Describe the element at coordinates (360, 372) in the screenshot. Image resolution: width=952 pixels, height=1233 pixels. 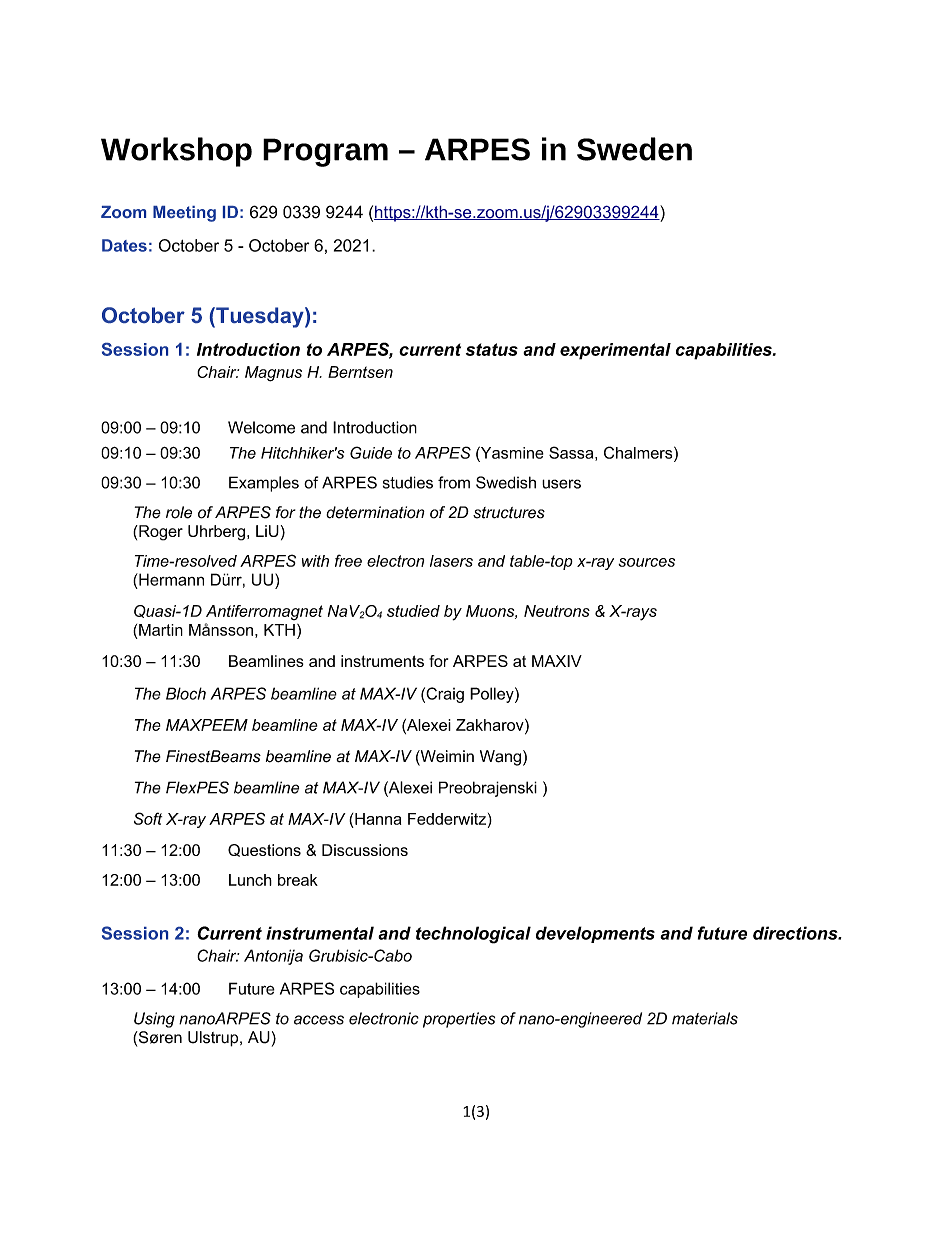
I see `Berntsen` at that location.
